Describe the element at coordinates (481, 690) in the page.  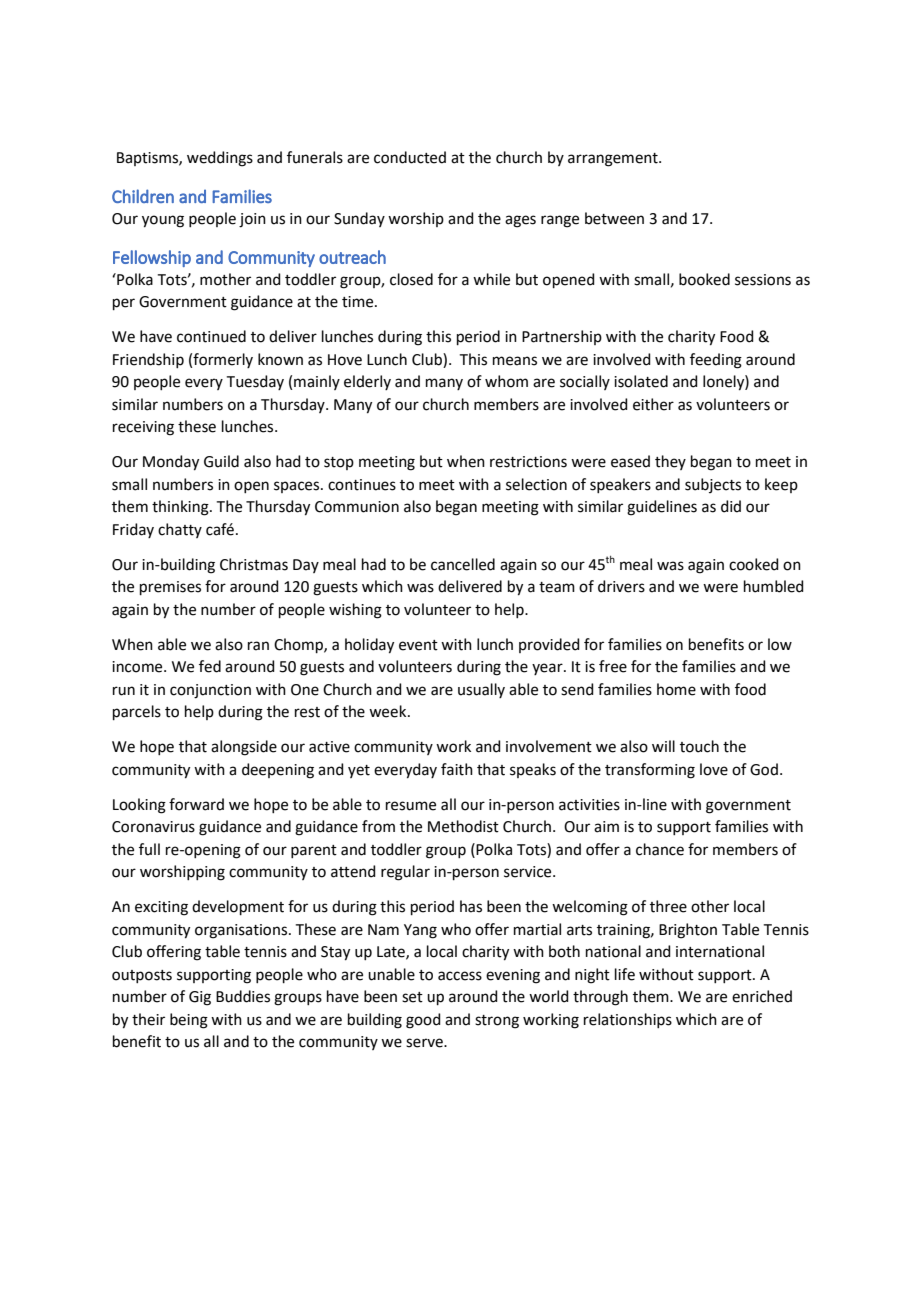
I see `usually` at that location.
